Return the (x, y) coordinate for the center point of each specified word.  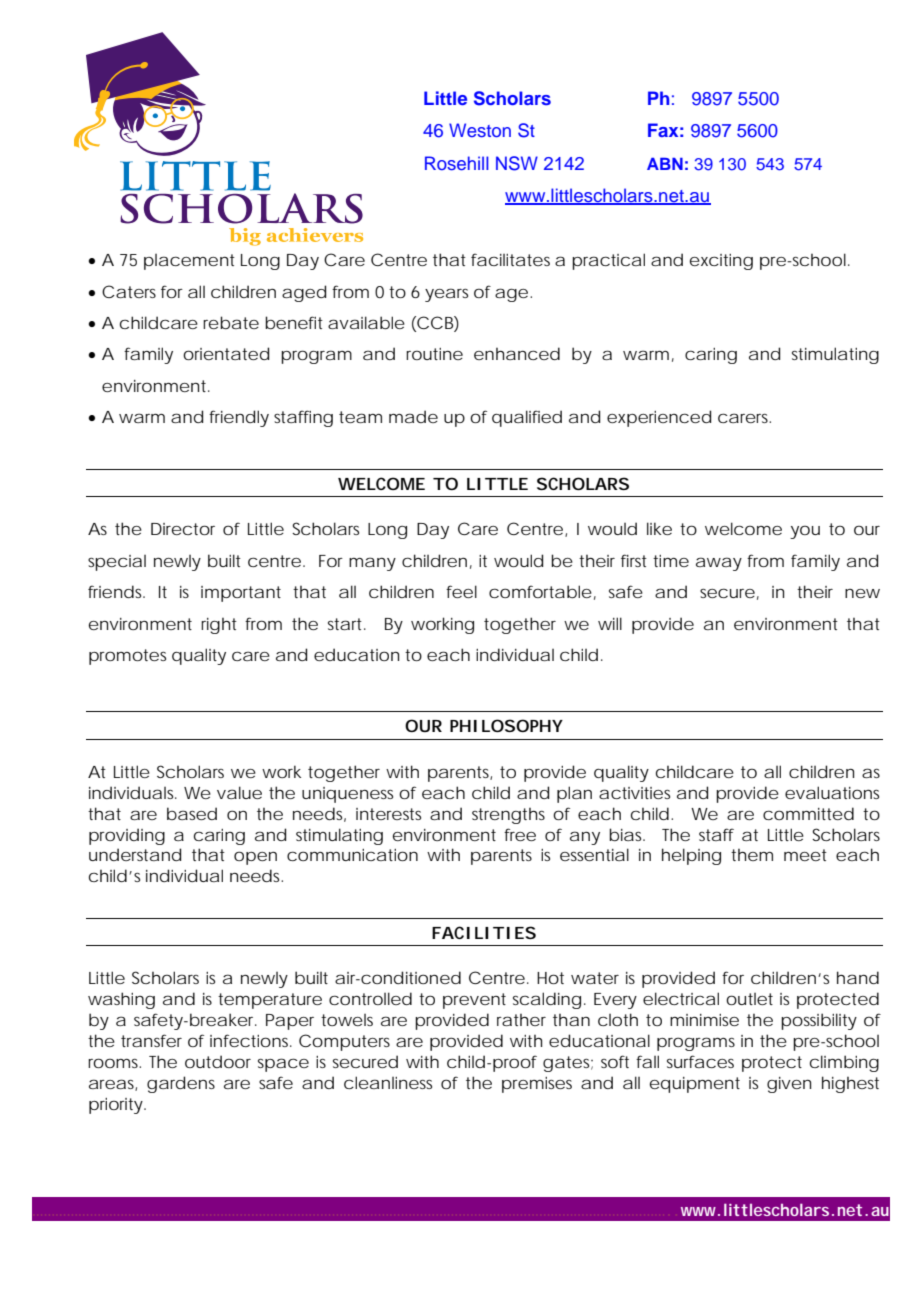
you (805, 532)
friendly (239, 418)
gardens (181, 1084)
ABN (665, 164)
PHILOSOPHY (506, 725)
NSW (517, 163)
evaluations (832, 792)
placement (189, 262)
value (239, 792)
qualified (527, 418)
